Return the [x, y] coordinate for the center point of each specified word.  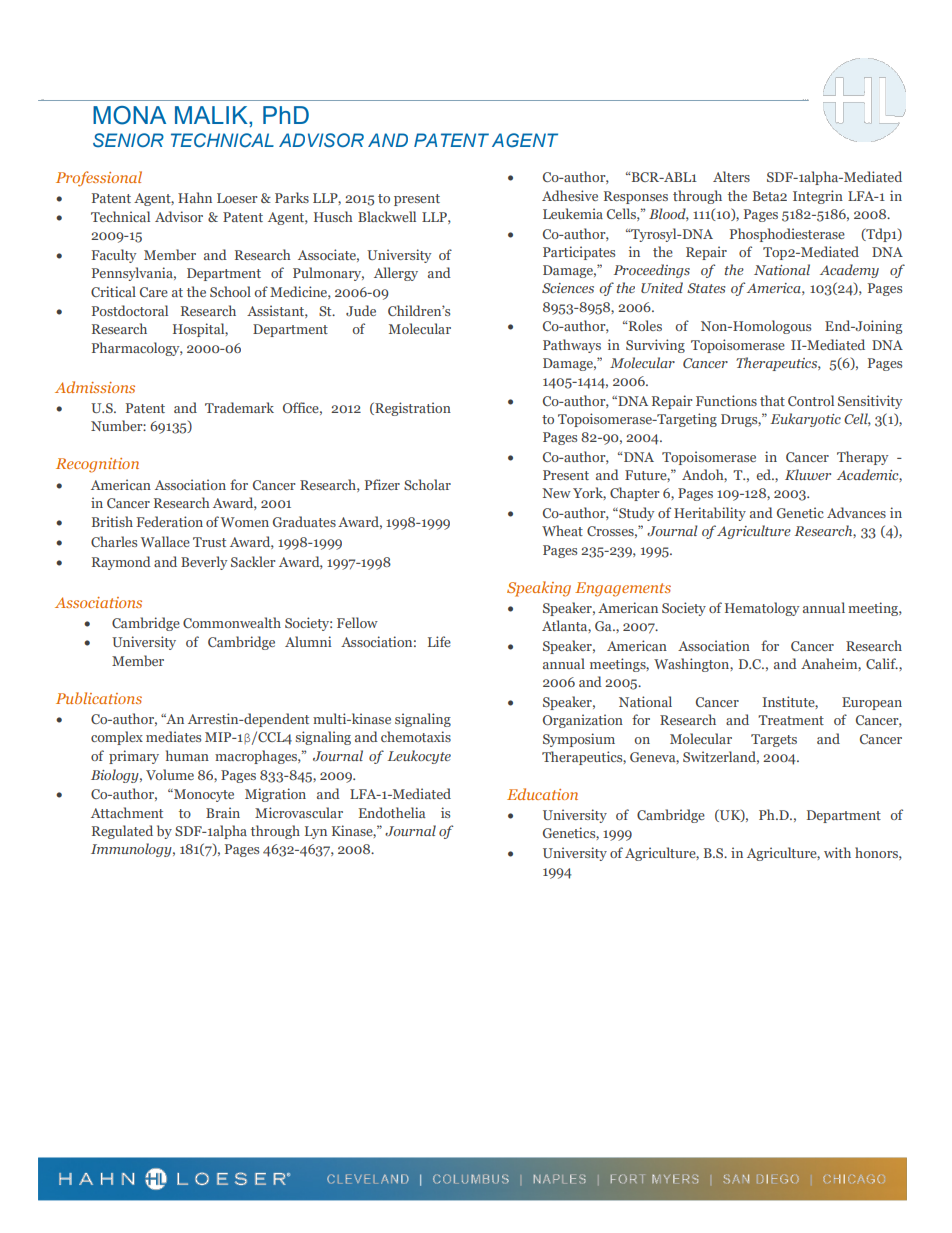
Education [542, 794]
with [837, 852]
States [706, 288]
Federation [170, 521]
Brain [223, 812]
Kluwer [808, 474]
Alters [731, 176]
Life [439, 641]
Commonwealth [232, 622]
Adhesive [570, 195]
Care [154, 292]
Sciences [568, 288]
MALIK [212, 115]
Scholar [427, 484]
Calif [882, 663]
